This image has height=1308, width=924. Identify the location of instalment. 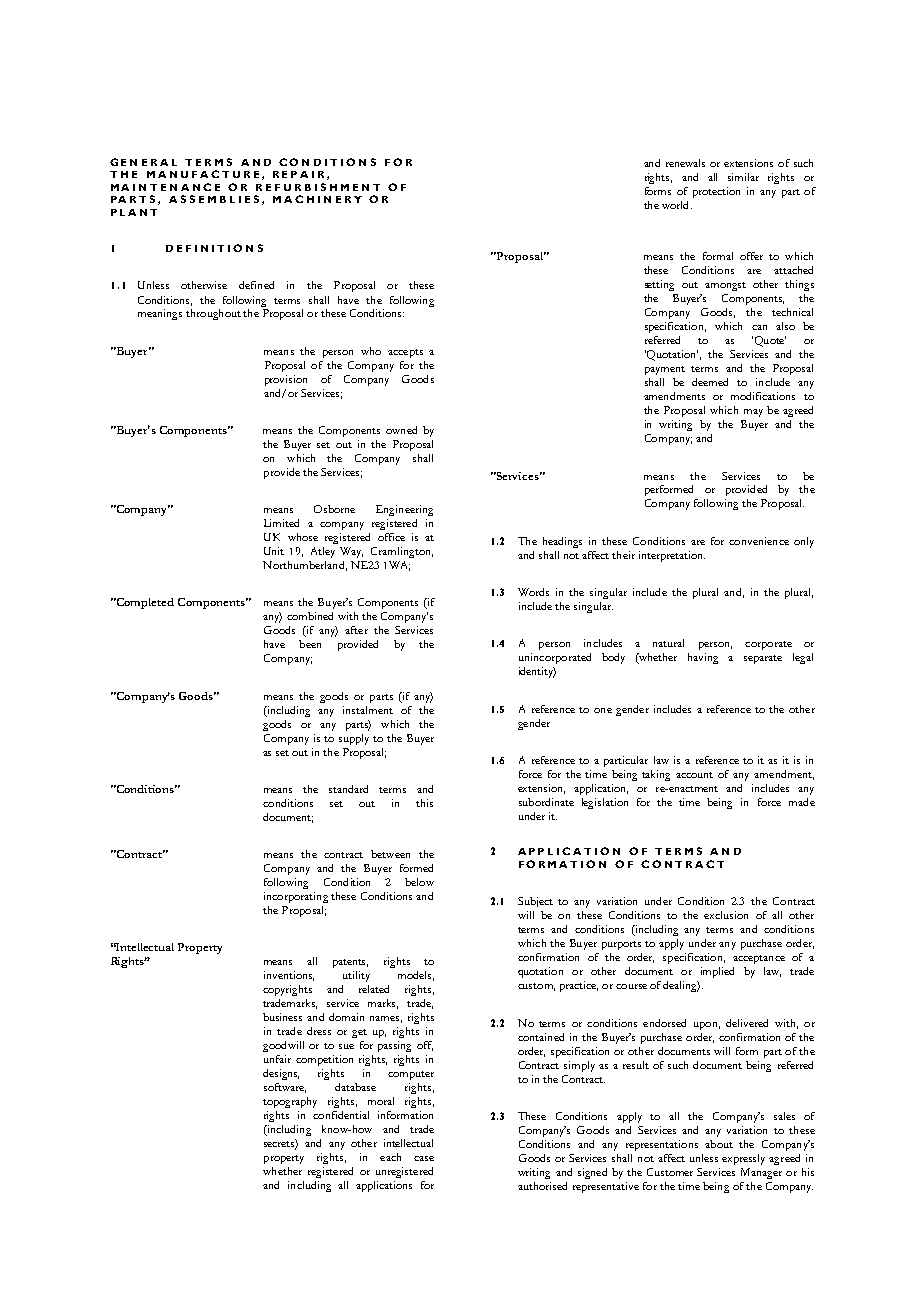
(368, 710).
